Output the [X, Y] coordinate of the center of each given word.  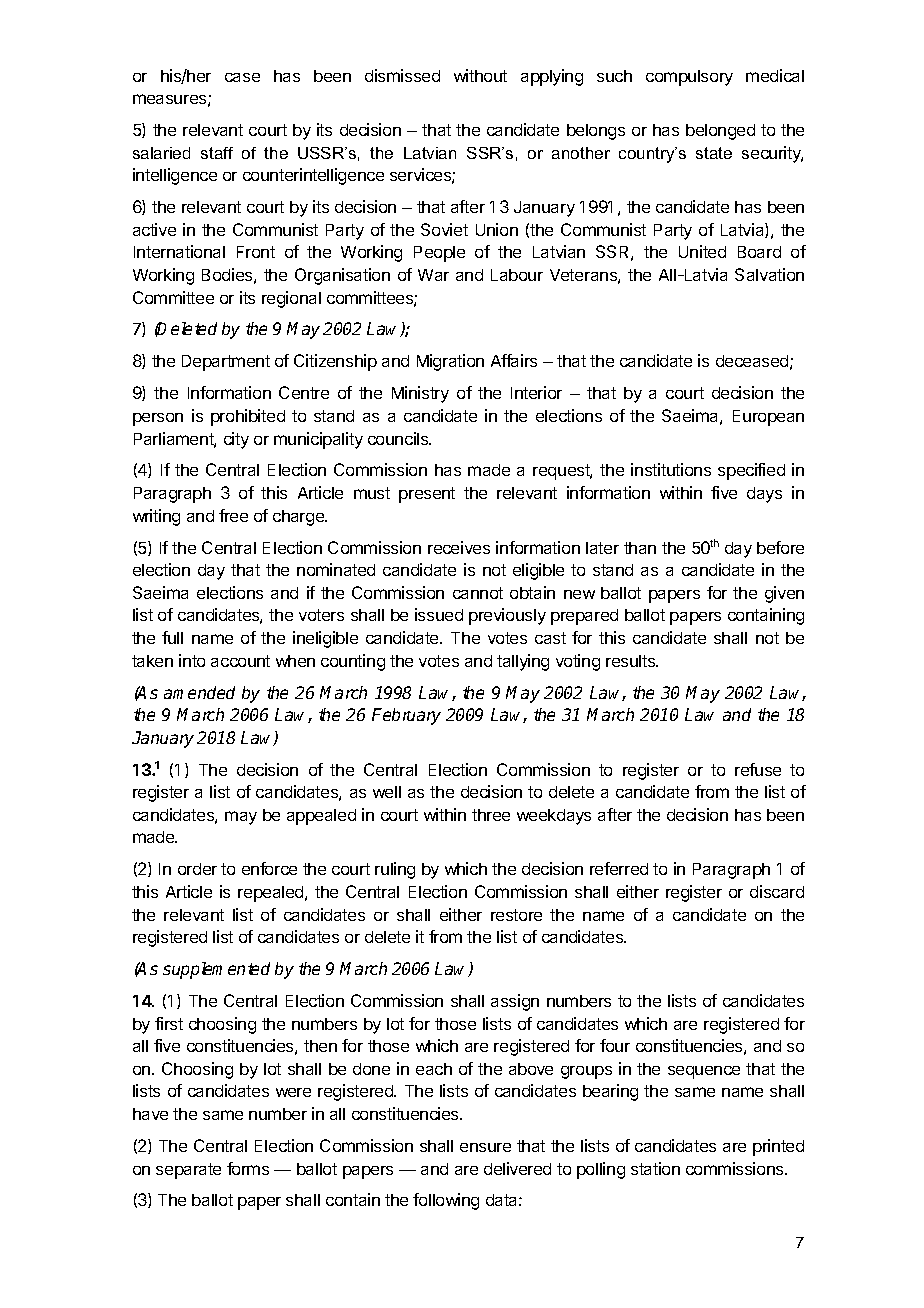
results [632, 661]
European [768, 418]
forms [248, 1168]
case [242, 77]
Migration [450, 362]
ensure [485, 1147]
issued [439, 614]
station [655, 1168]
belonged [720, 132]
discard [777, 891]
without [480, 75]
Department [226, 363]
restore [516, 915]
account [240, 661]
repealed [272, 894]
